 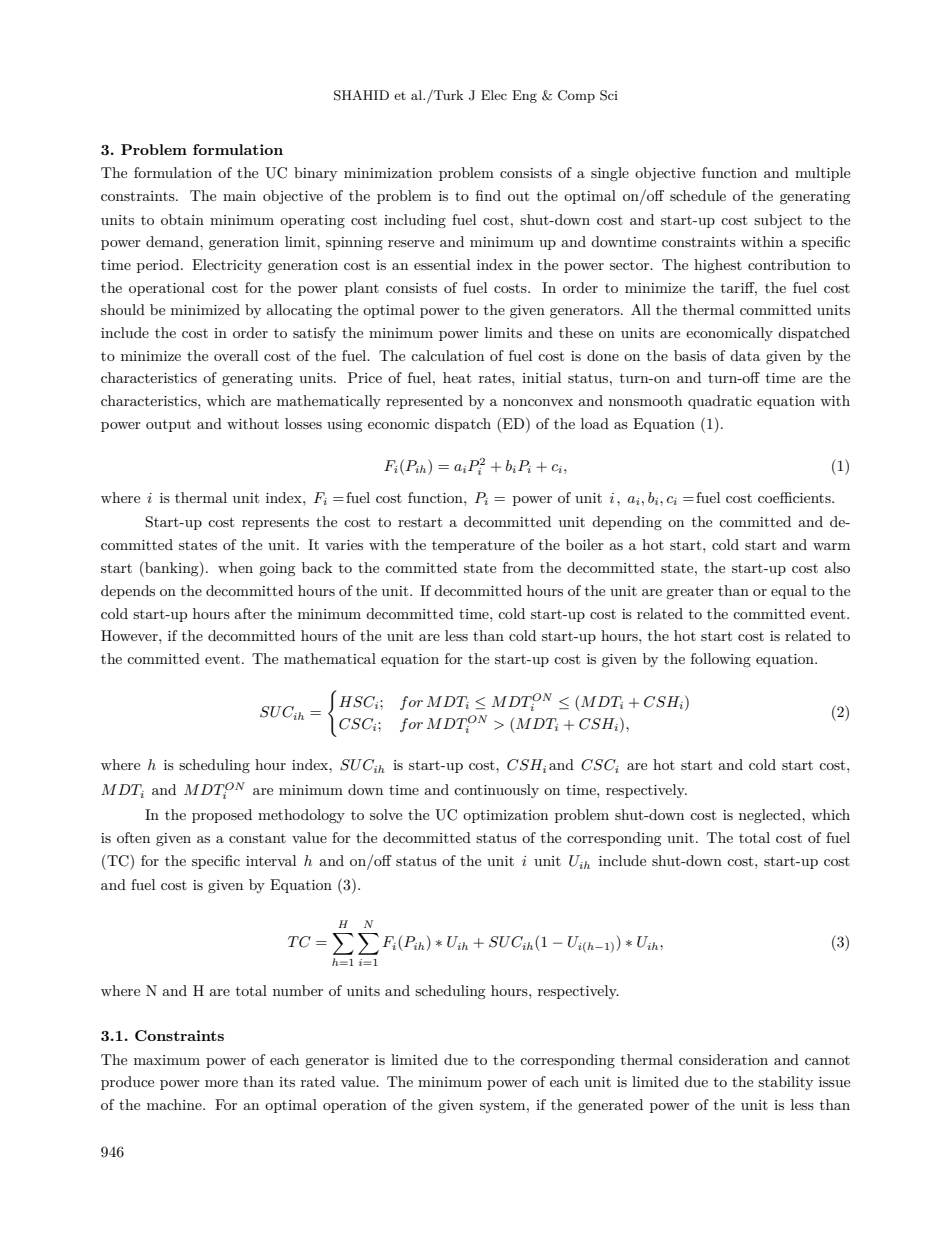 What do you see at coordinates (745, 355) in the document?
I see `data` at bounding box center [745, 355].
